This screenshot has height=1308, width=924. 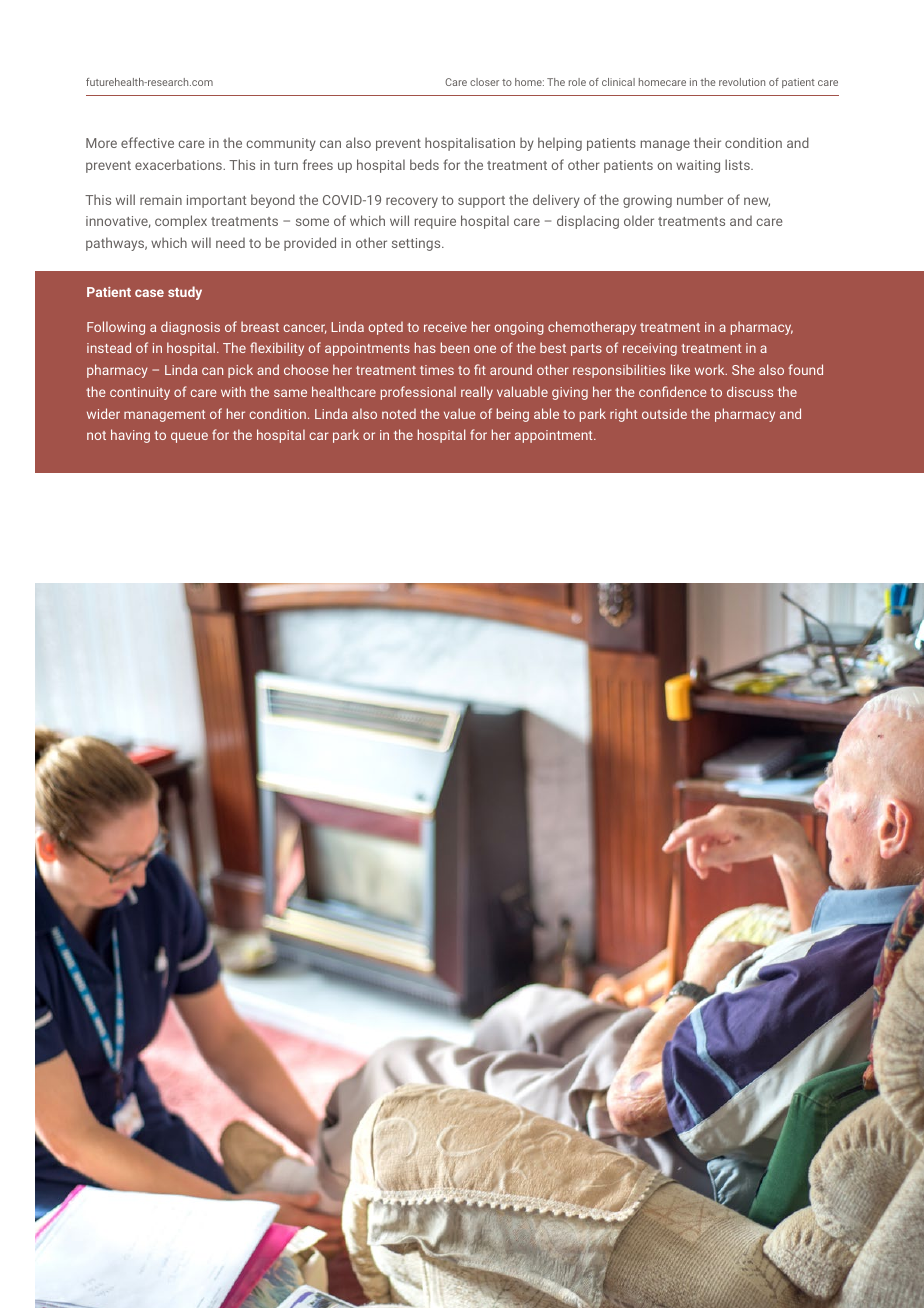 I want to click on revolution, so click(x=742, y=82).
